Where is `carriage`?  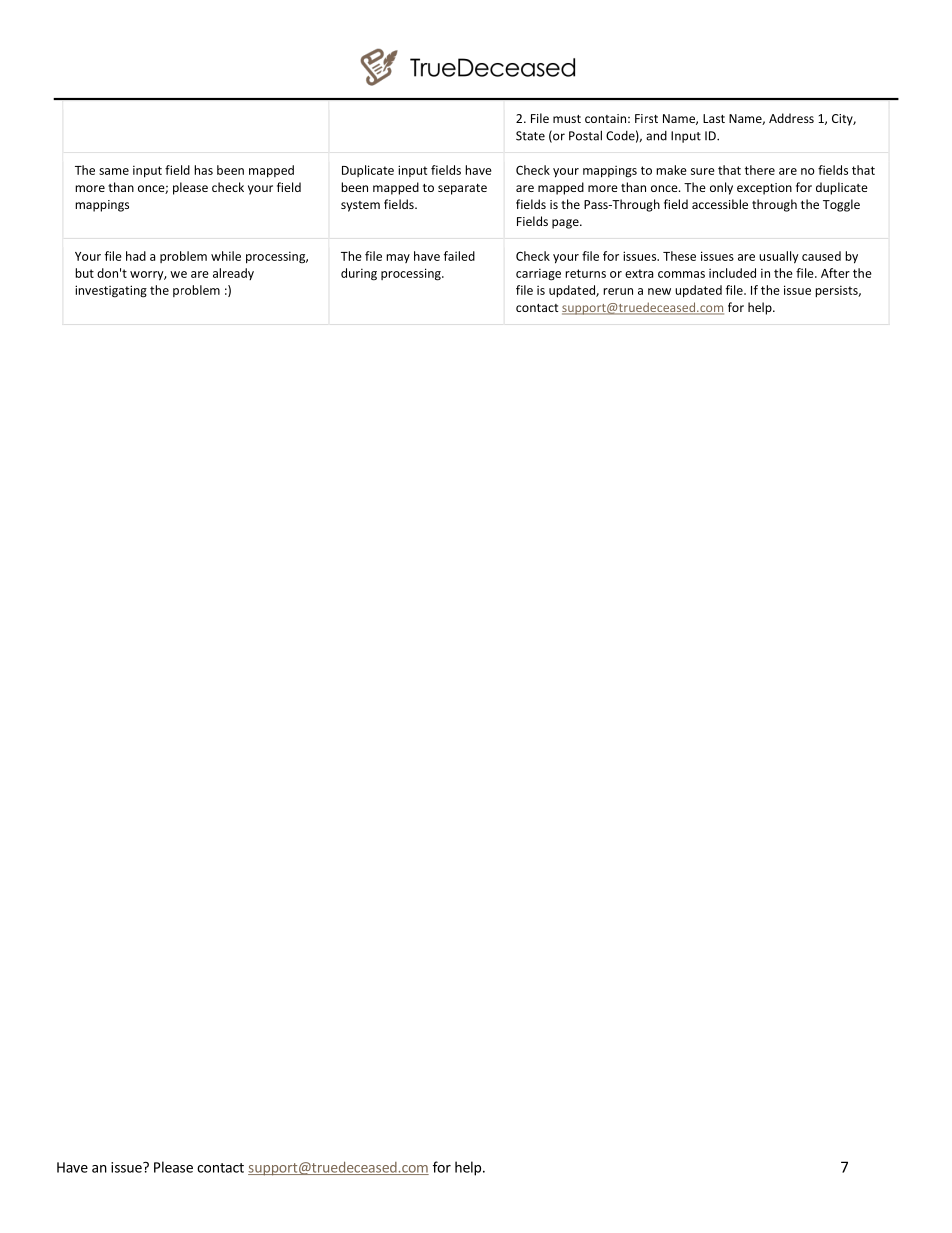
carriage is located at coordinates (538, 274).
